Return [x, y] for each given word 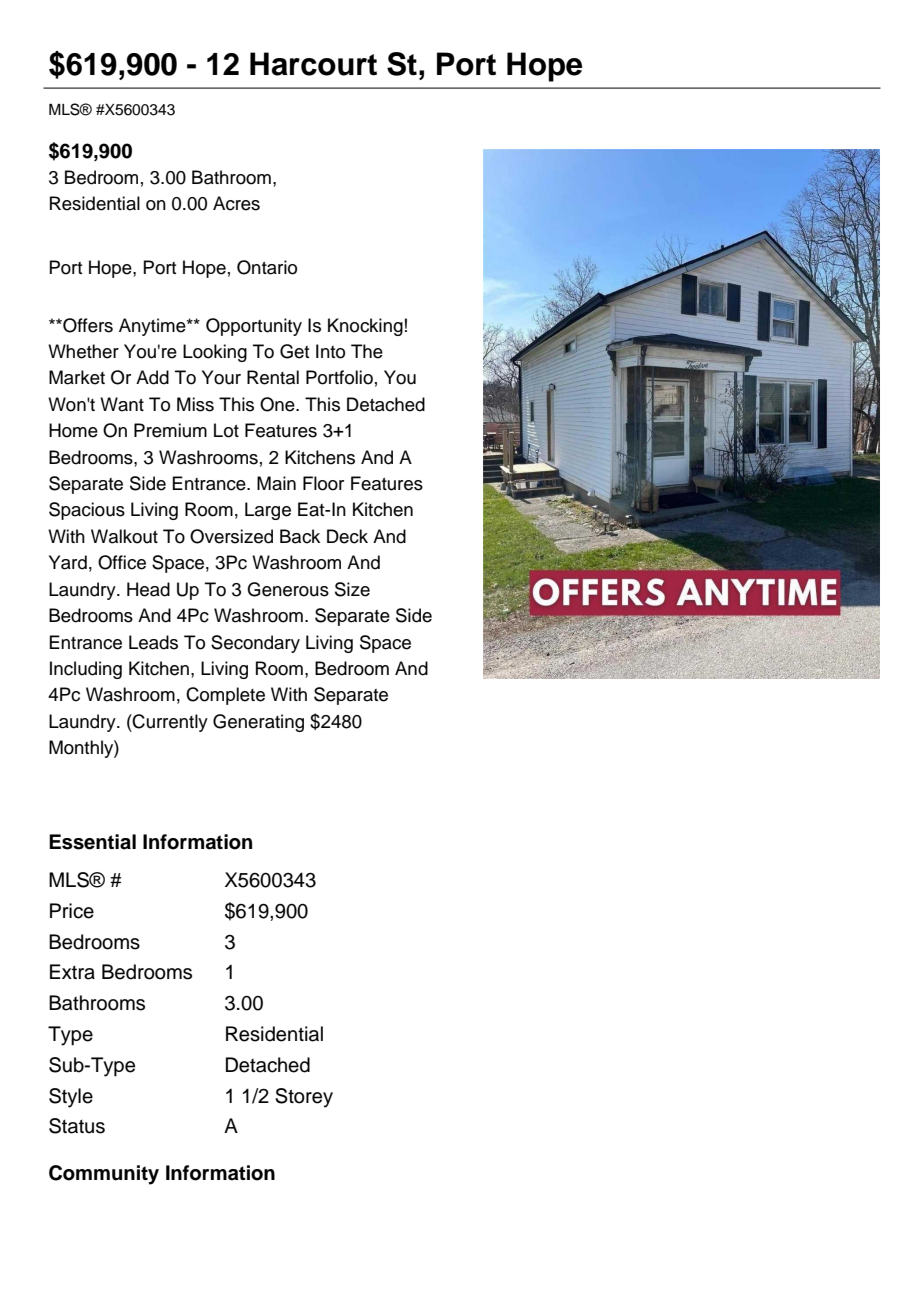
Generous [288, 589]
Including [86, 670]
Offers [87, 325]
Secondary [255, 644]
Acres [236, 203]
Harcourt [313, 64]
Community [104, 1175]
